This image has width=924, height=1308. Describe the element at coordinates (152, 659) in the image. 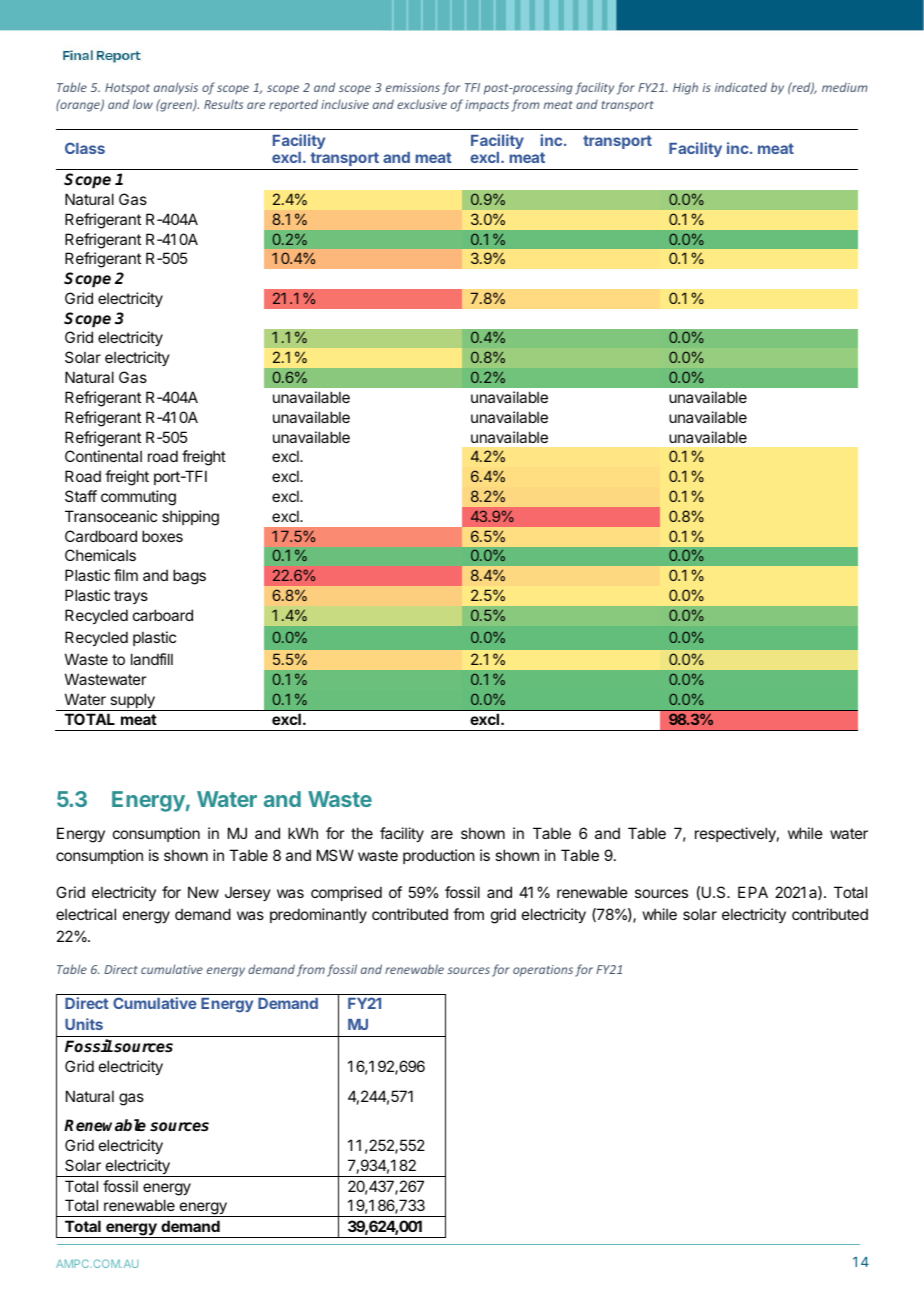

I see `landfill` at that location.
